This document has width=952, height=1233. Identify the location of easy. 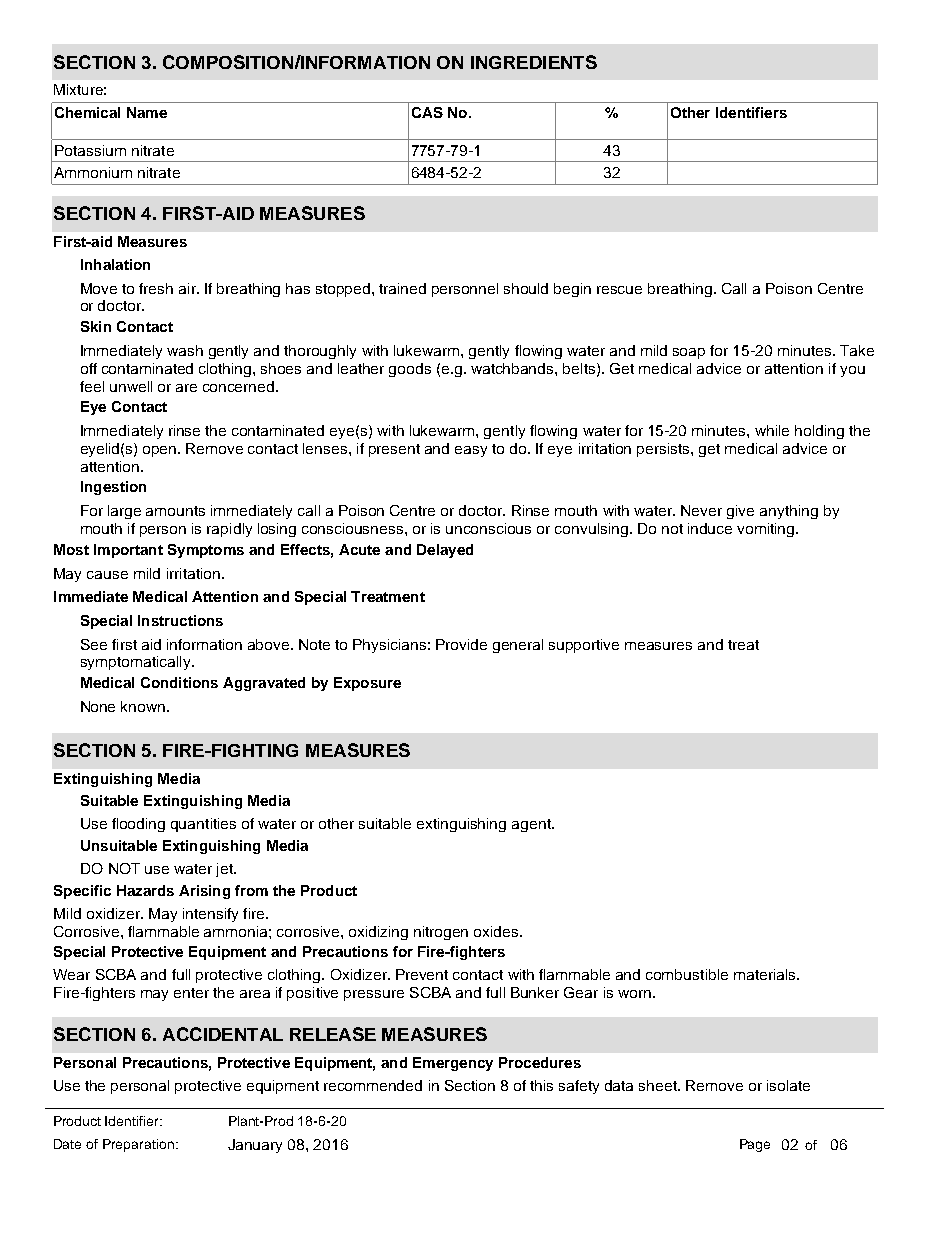
(471, 451).
